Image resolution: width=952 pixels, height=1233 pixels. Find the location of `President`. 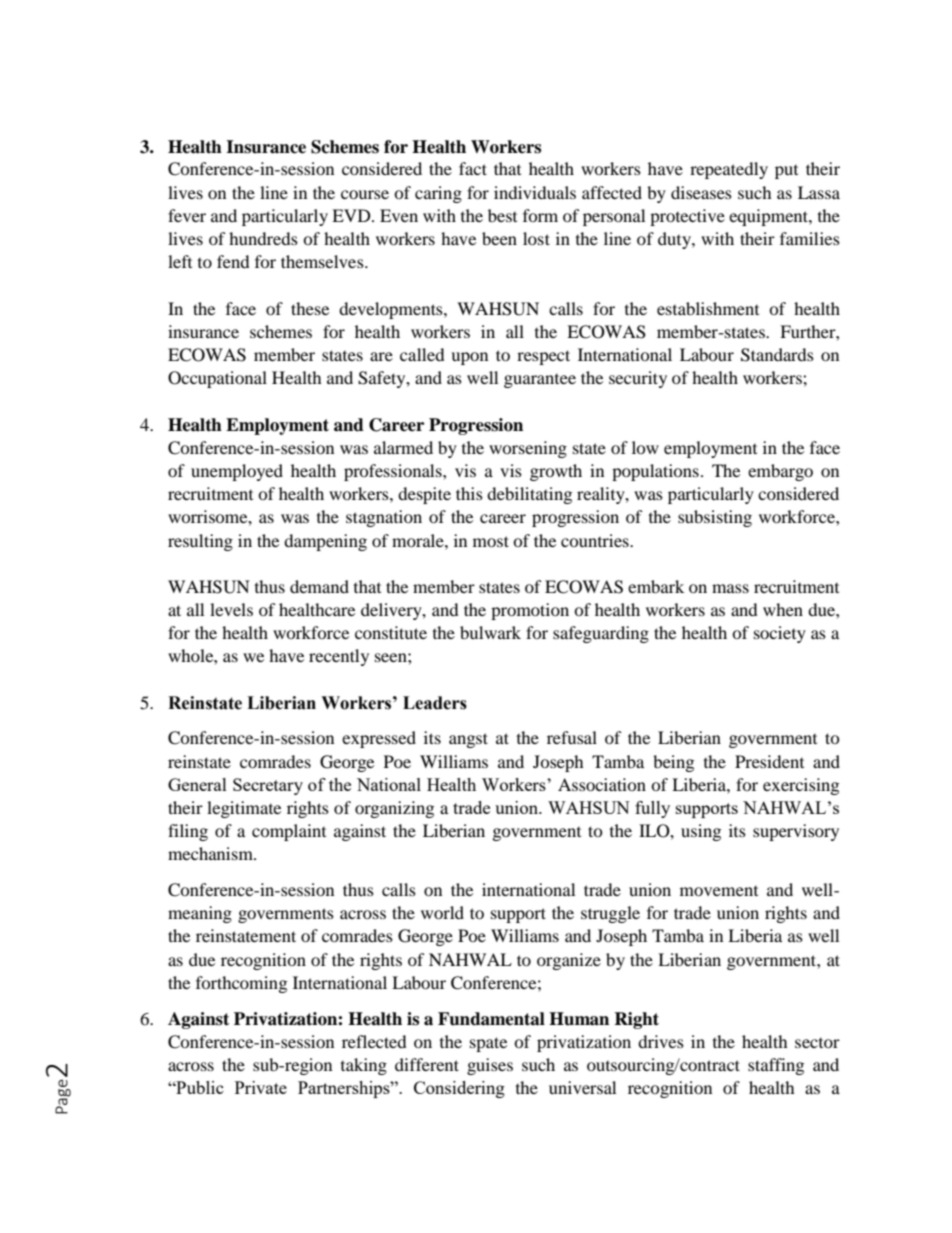

President is located at coordinates (769, 761).
